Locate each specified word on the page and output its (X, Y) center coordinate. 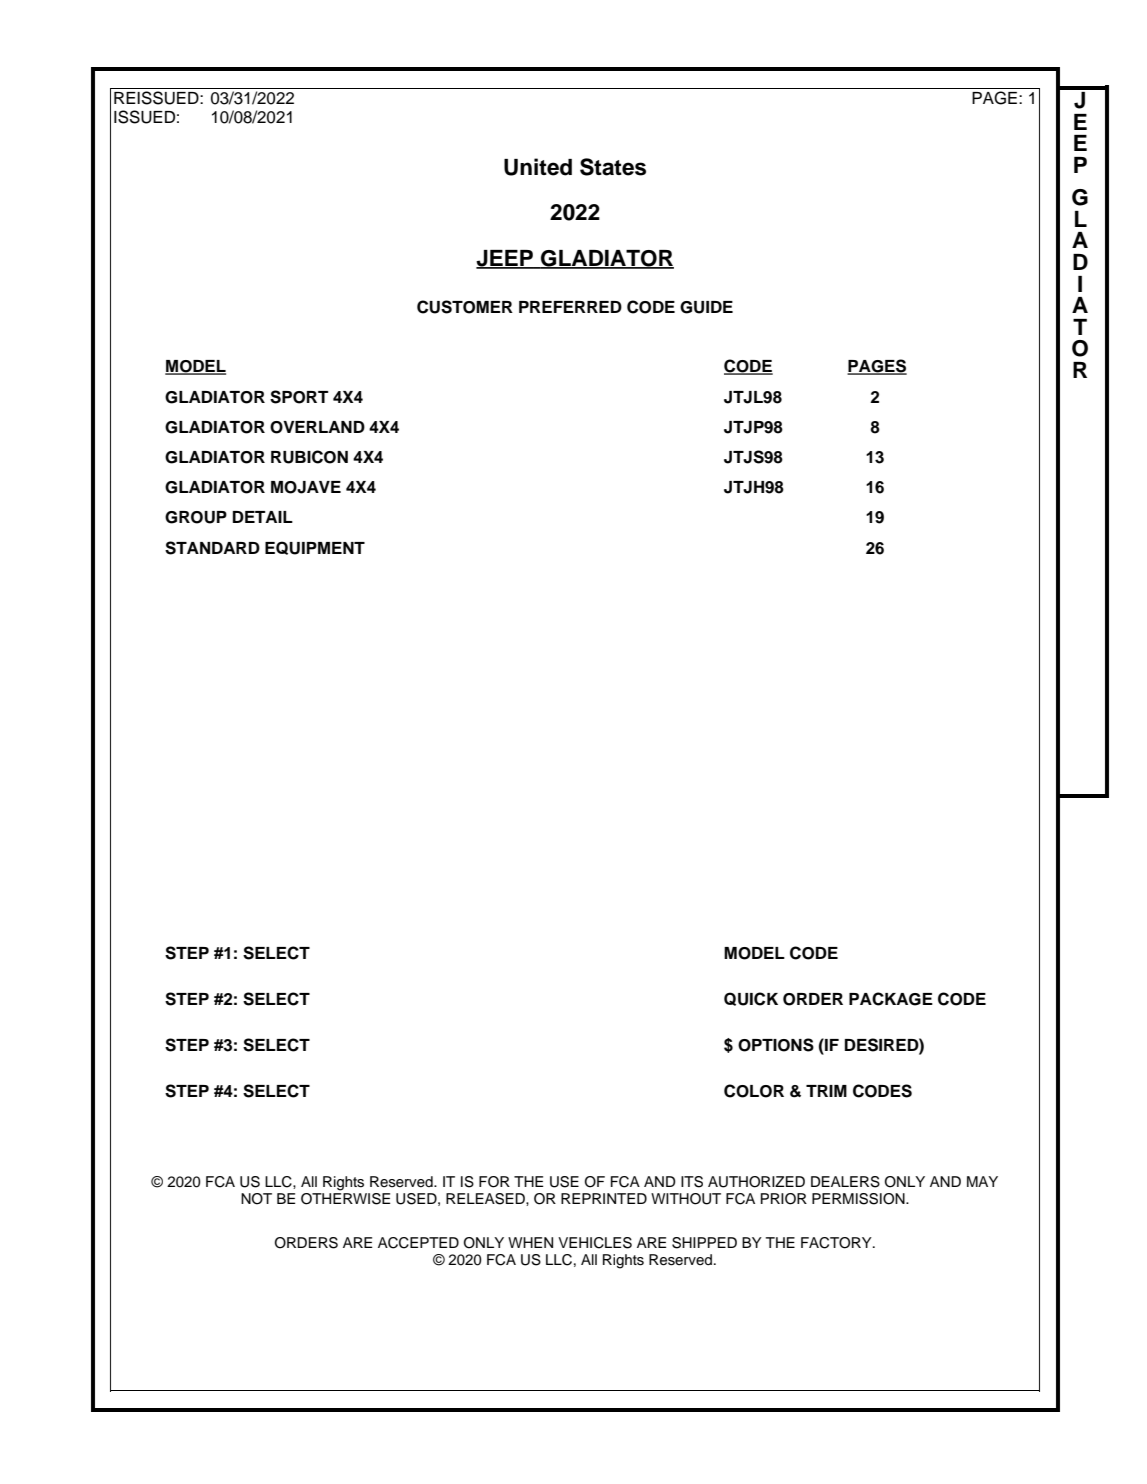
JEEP (506, 259)
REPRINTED (604, 1198)
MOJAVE (306, 487)
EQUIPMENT (315, 548)
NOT (256, 1199)
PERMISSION (859, 1199)
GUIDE (706, 307)
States (613, 167)
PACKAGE (891, 999)
